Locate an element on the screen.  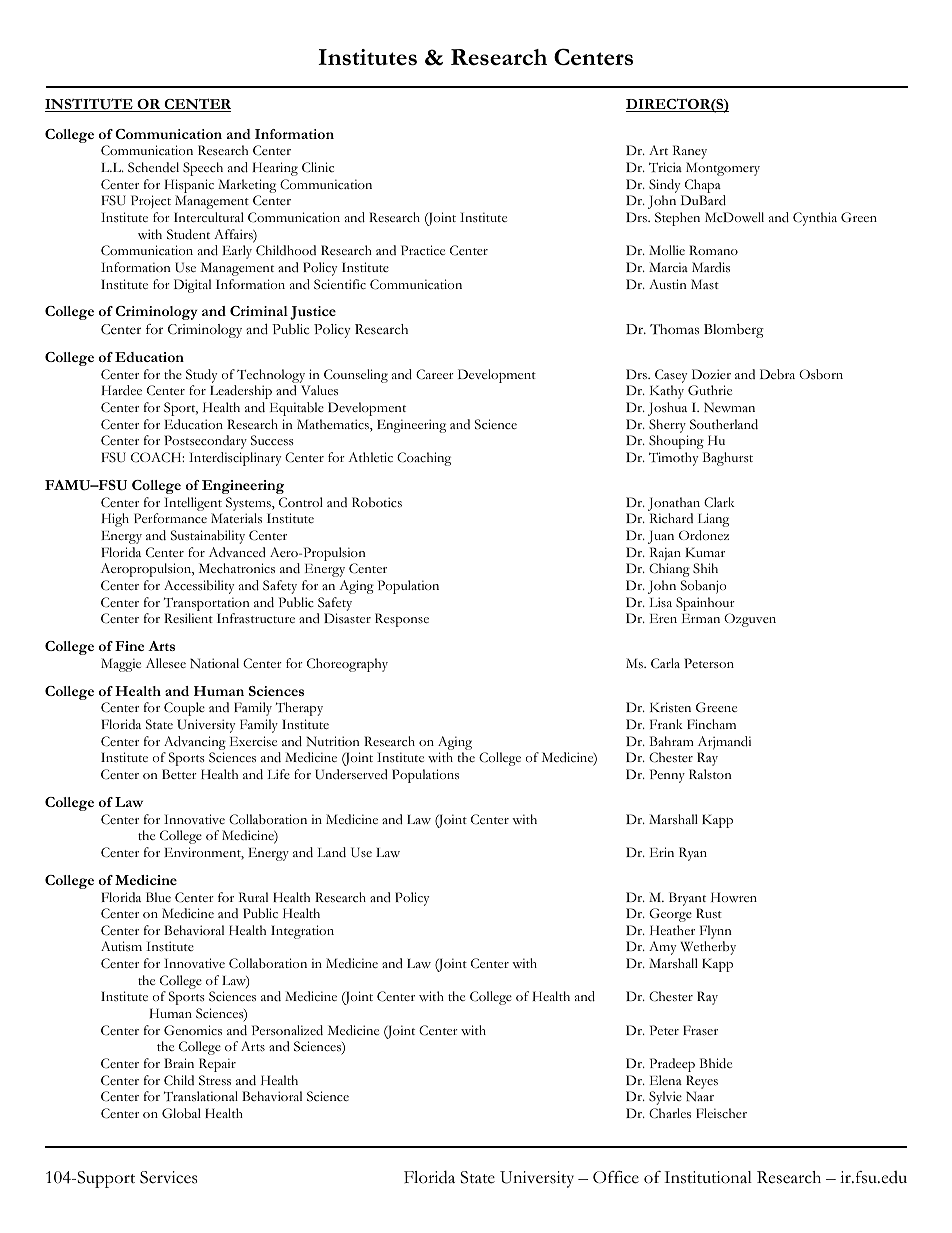
Clark is located at coordinates (719, 502).
